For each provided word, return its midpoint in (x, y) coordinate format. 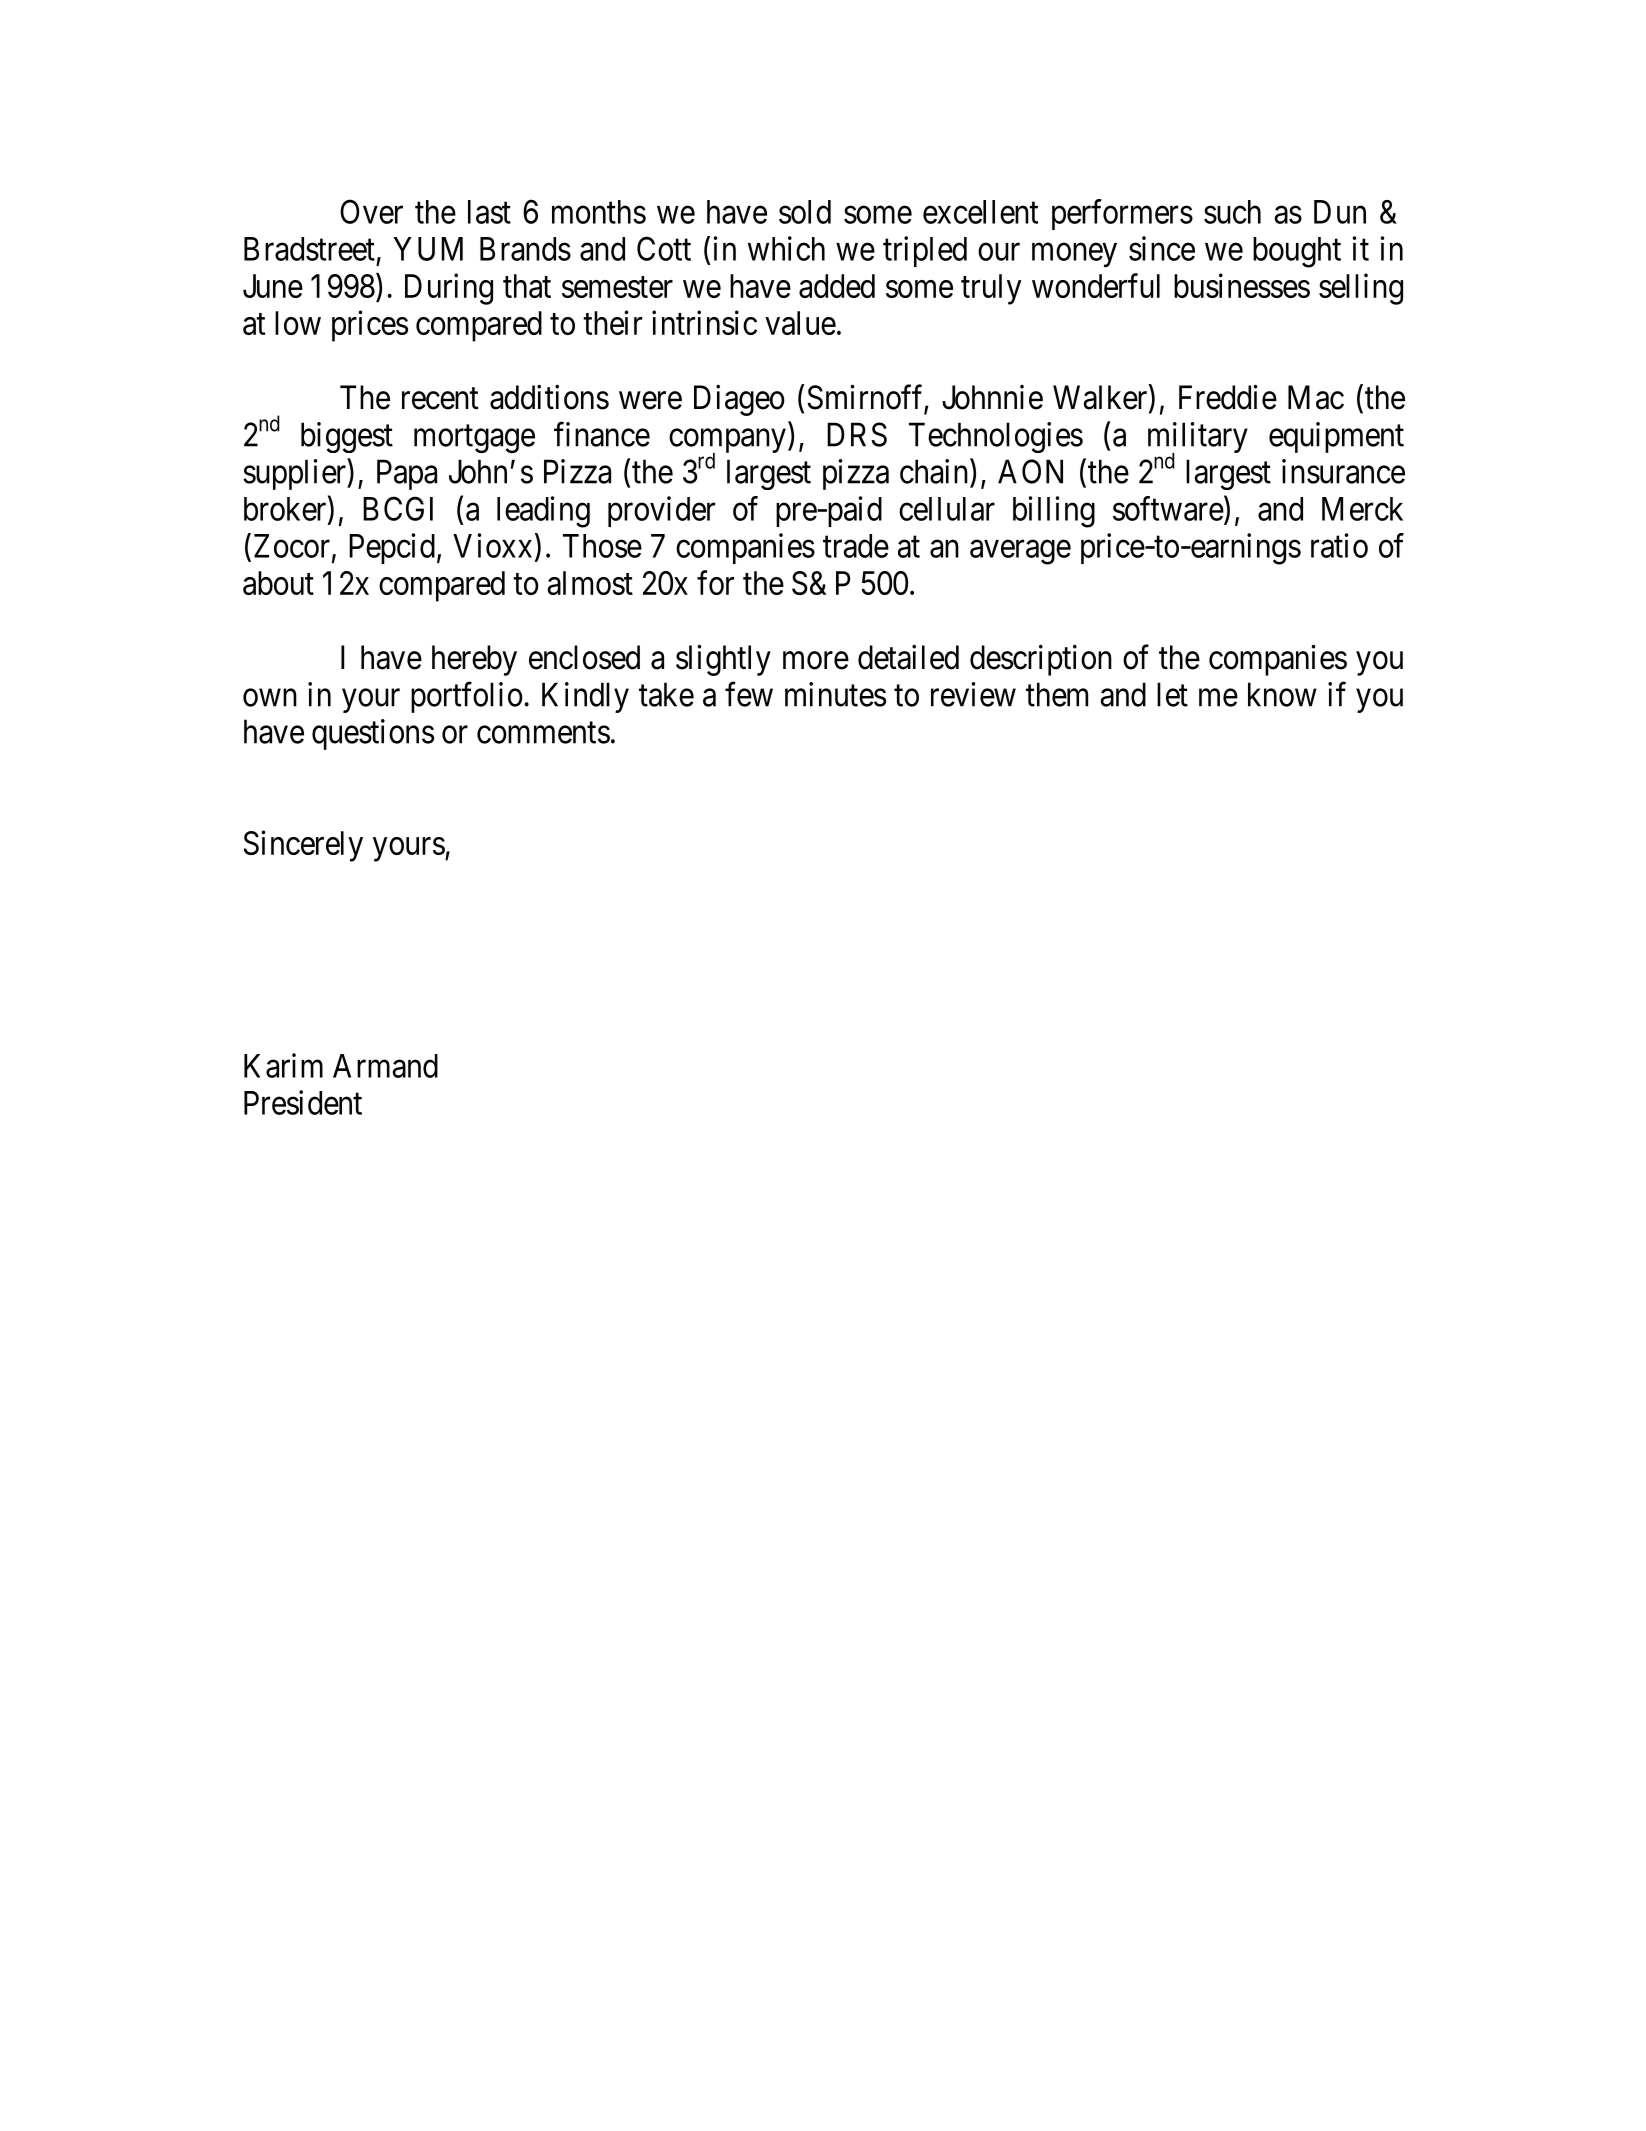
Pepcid (392, 548)
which (786, 248)
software (1168, 508)
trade (856, 546)
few (749, 694)
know (1282, 694)
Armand (385, 1066)
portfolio (467, 697)
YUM (428, 249)
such (1232, 212)
